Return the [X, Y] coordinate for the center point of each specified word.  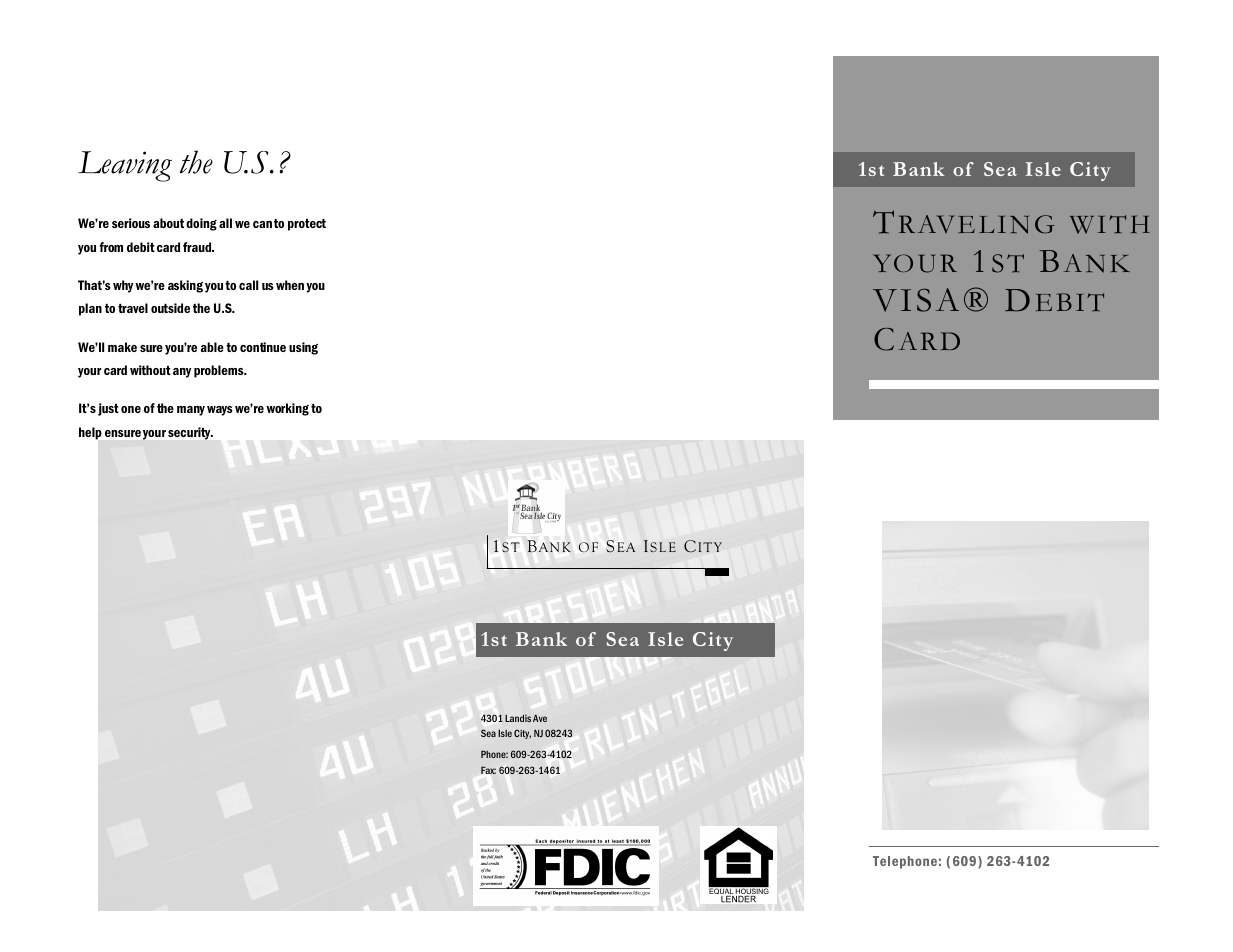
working [287, 409]
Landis [518, 718]
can [262, 224]
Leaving [125, 166]
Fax [488, 770]
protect [307, 225]
